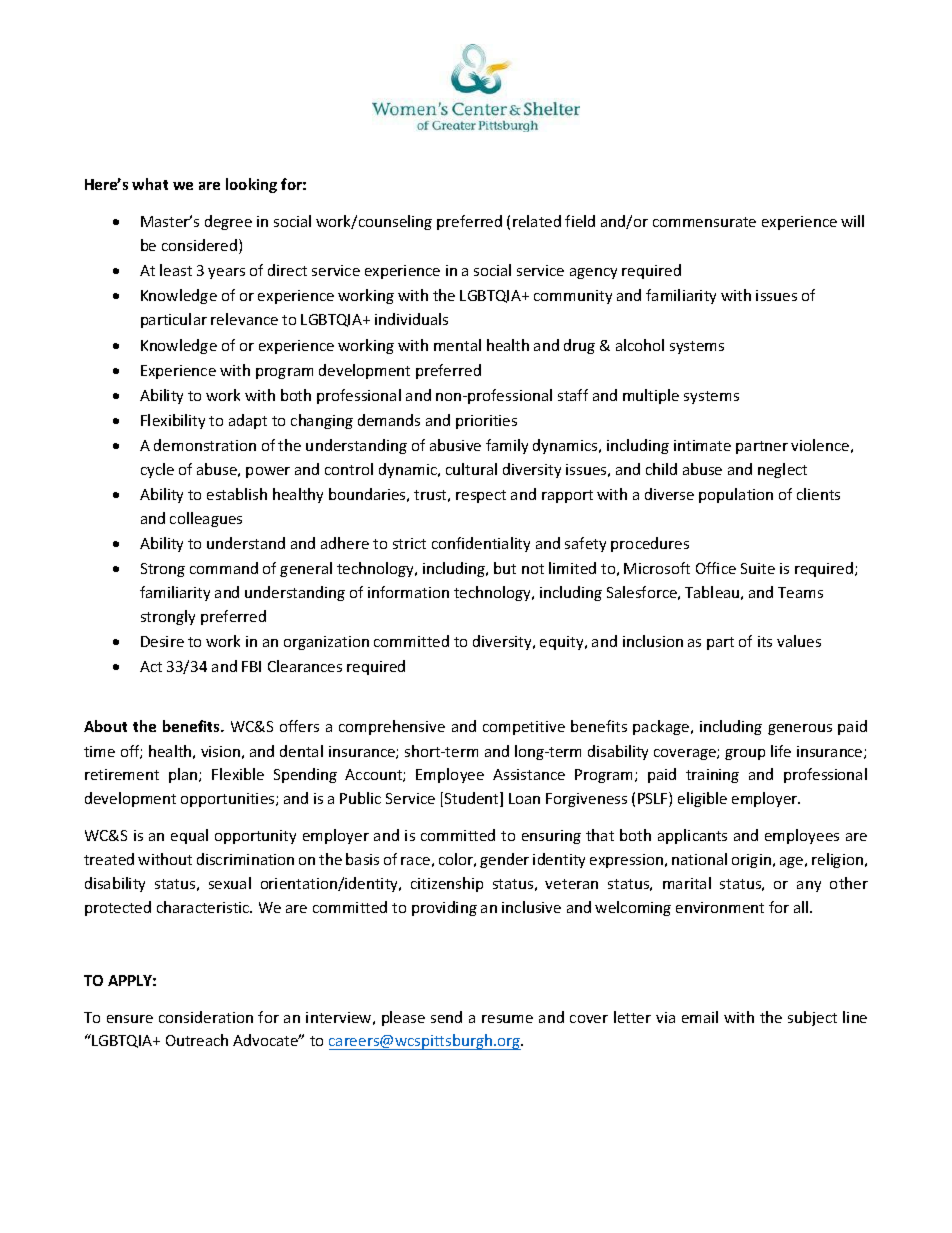 This screenshot has width=952, height=1233. I want to click on national, so click(699, 859).
